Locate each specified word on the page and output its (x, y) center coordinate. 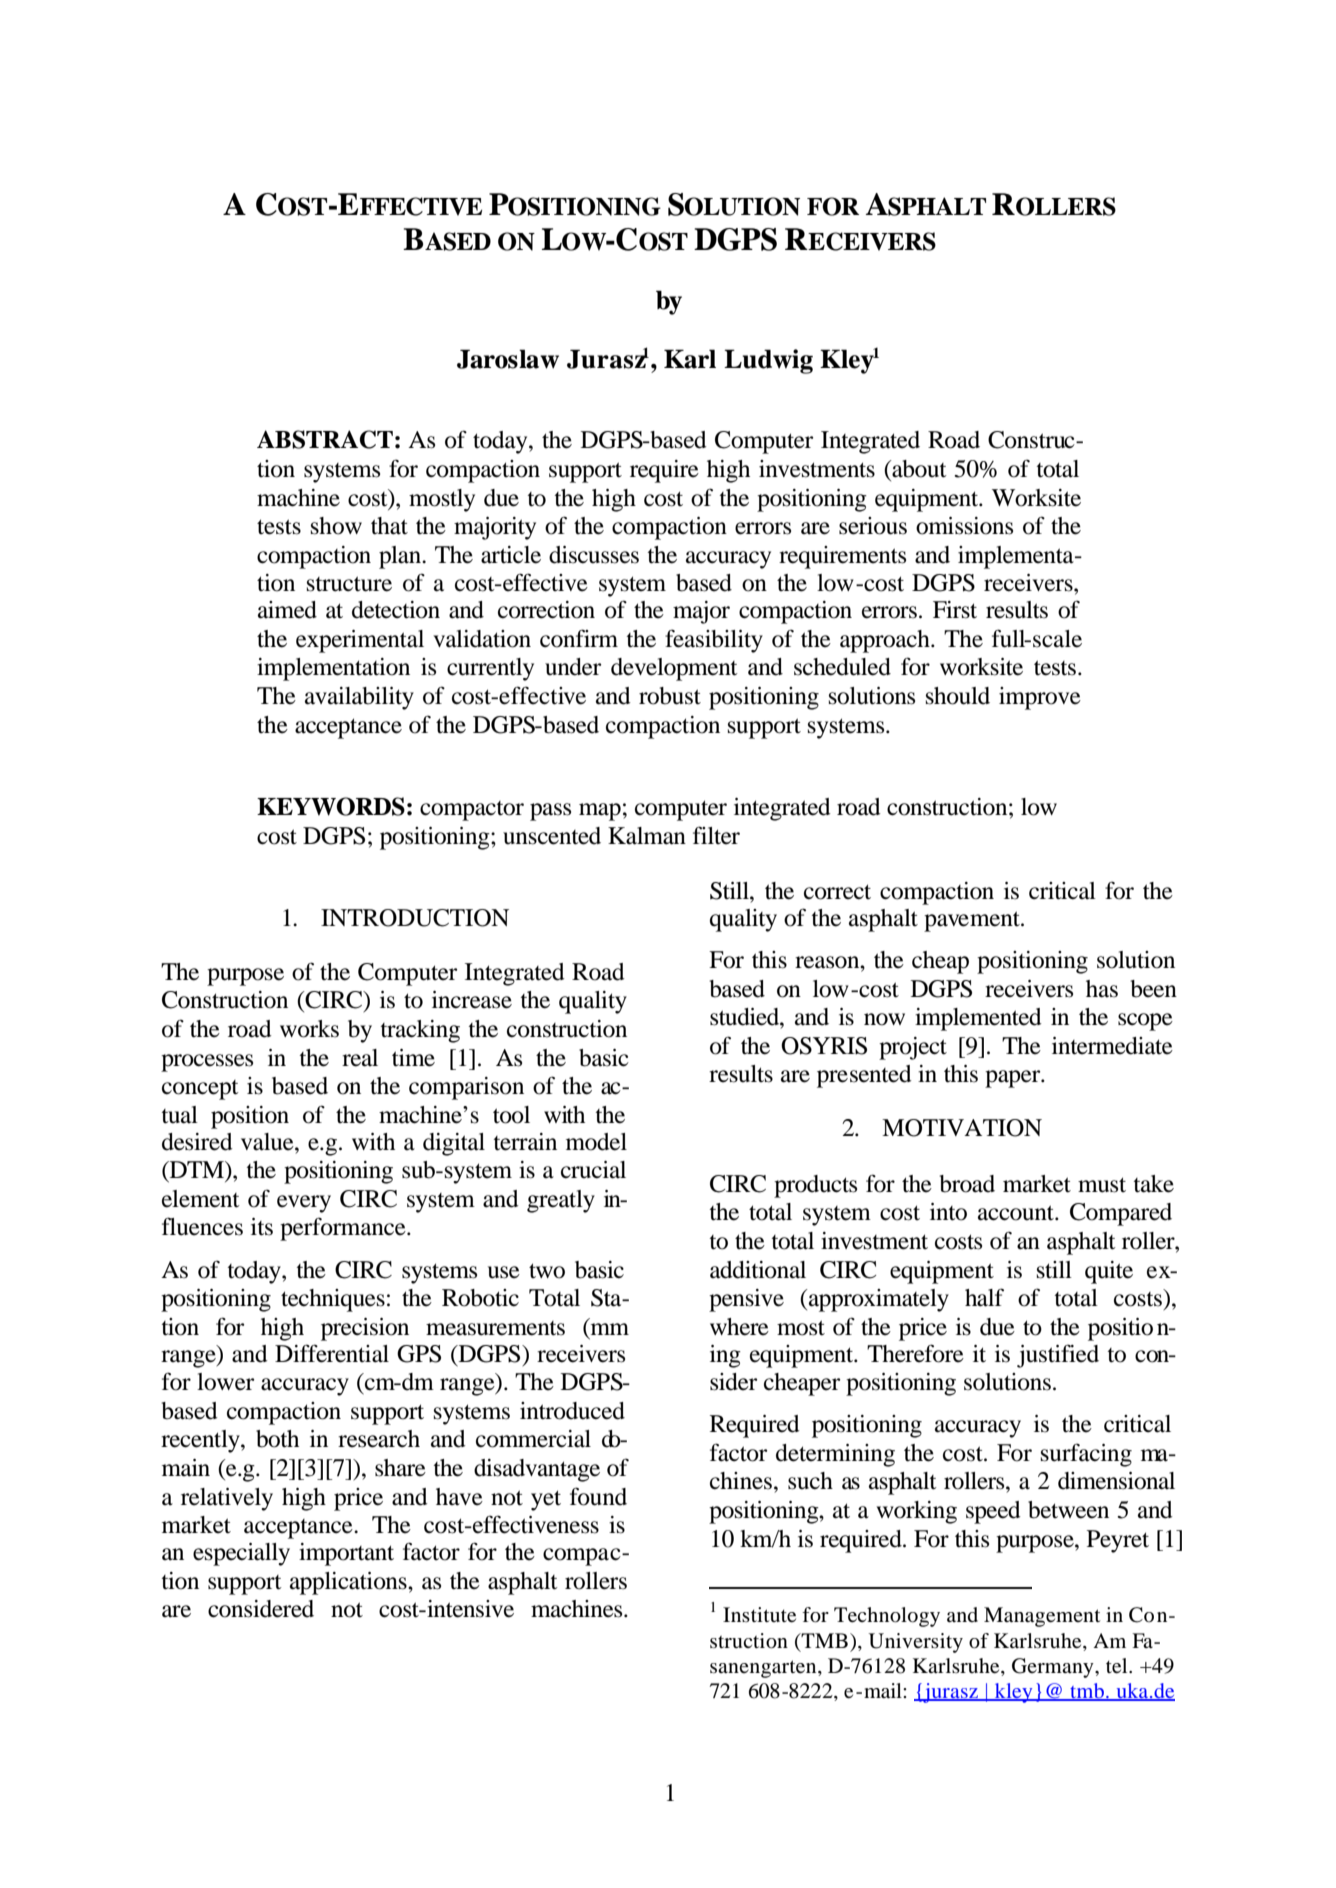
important (346, 1554)
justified (1058, 1356)
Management (1042, 1617)
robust (670, 696)
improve (1040, 698)
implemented (978, 1019)
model (596, 1142)
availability (359, 698)
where (739, 1327)
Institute (759, 1615)
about (918, 469)
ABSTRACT (325, 439)
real (360, 1058)
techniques (333, 1300)
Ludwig (768, 361)
